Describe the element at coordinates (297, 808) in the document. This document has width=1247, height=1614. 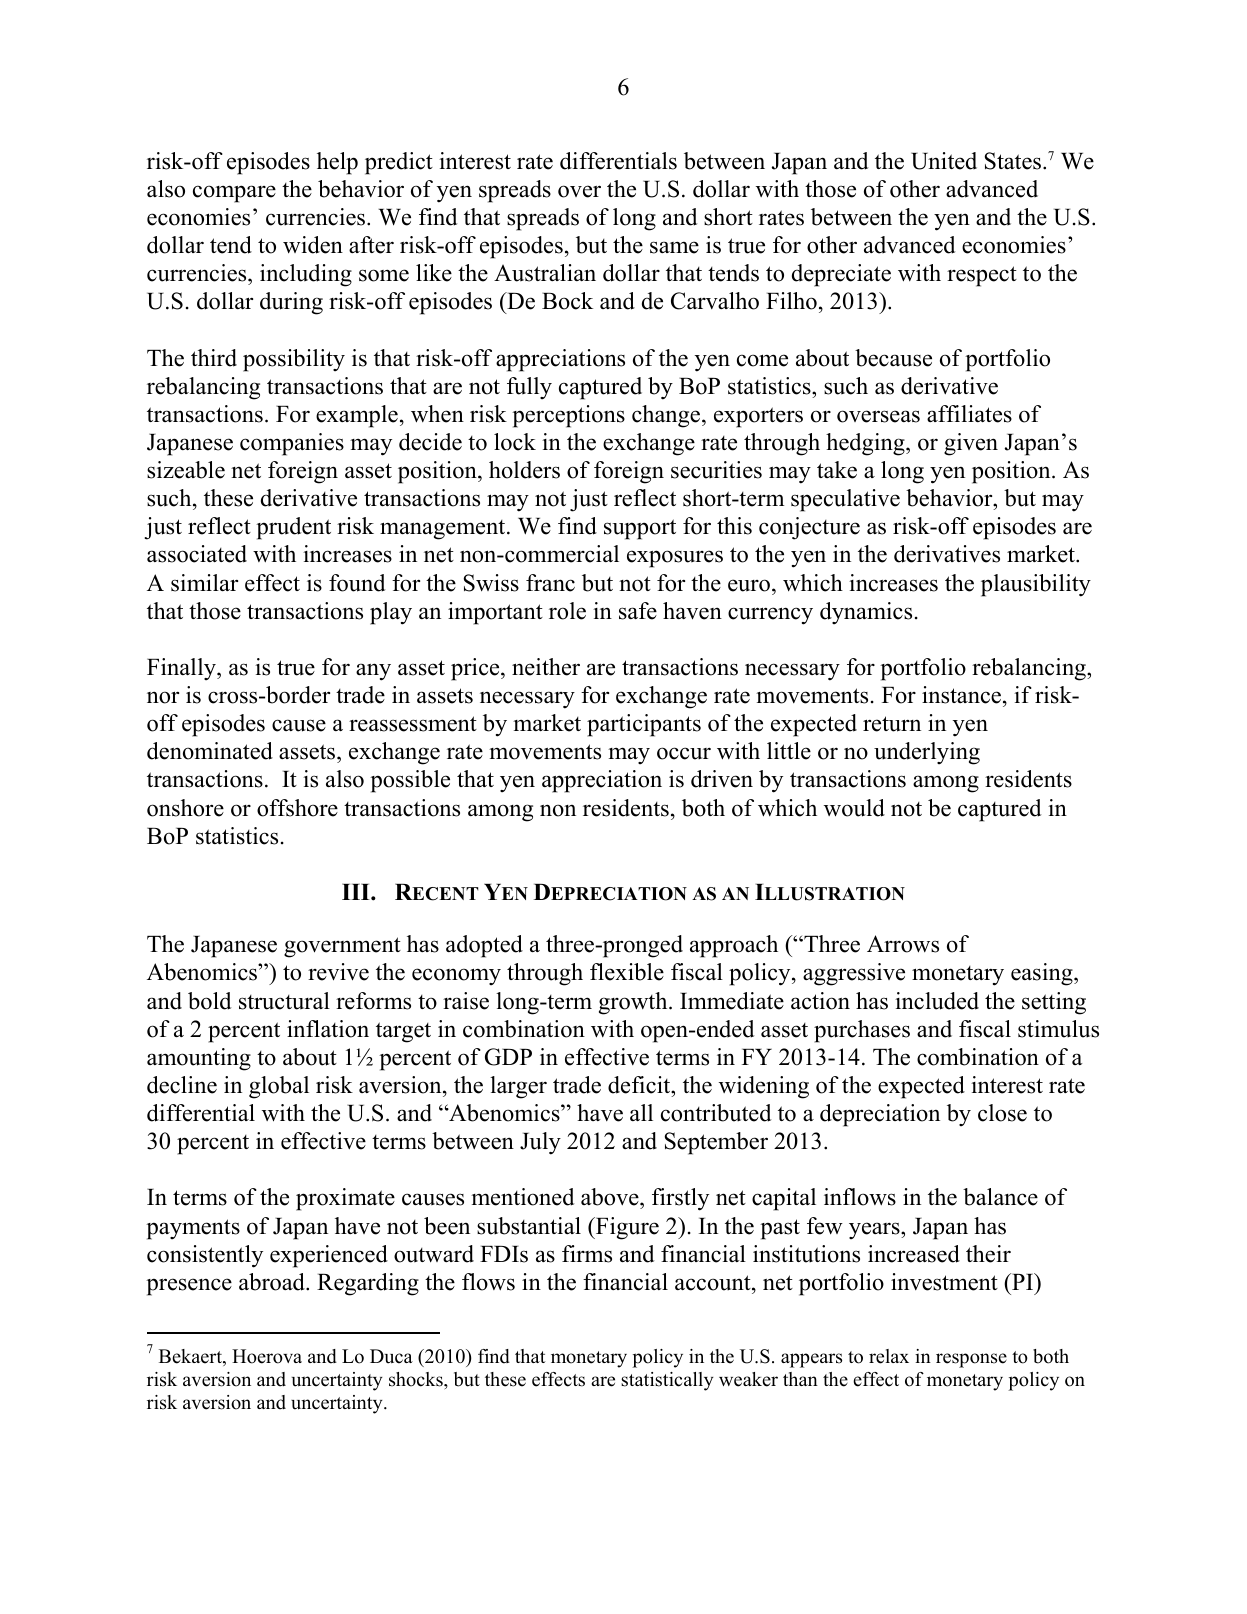
I see `offshore` at that location.
